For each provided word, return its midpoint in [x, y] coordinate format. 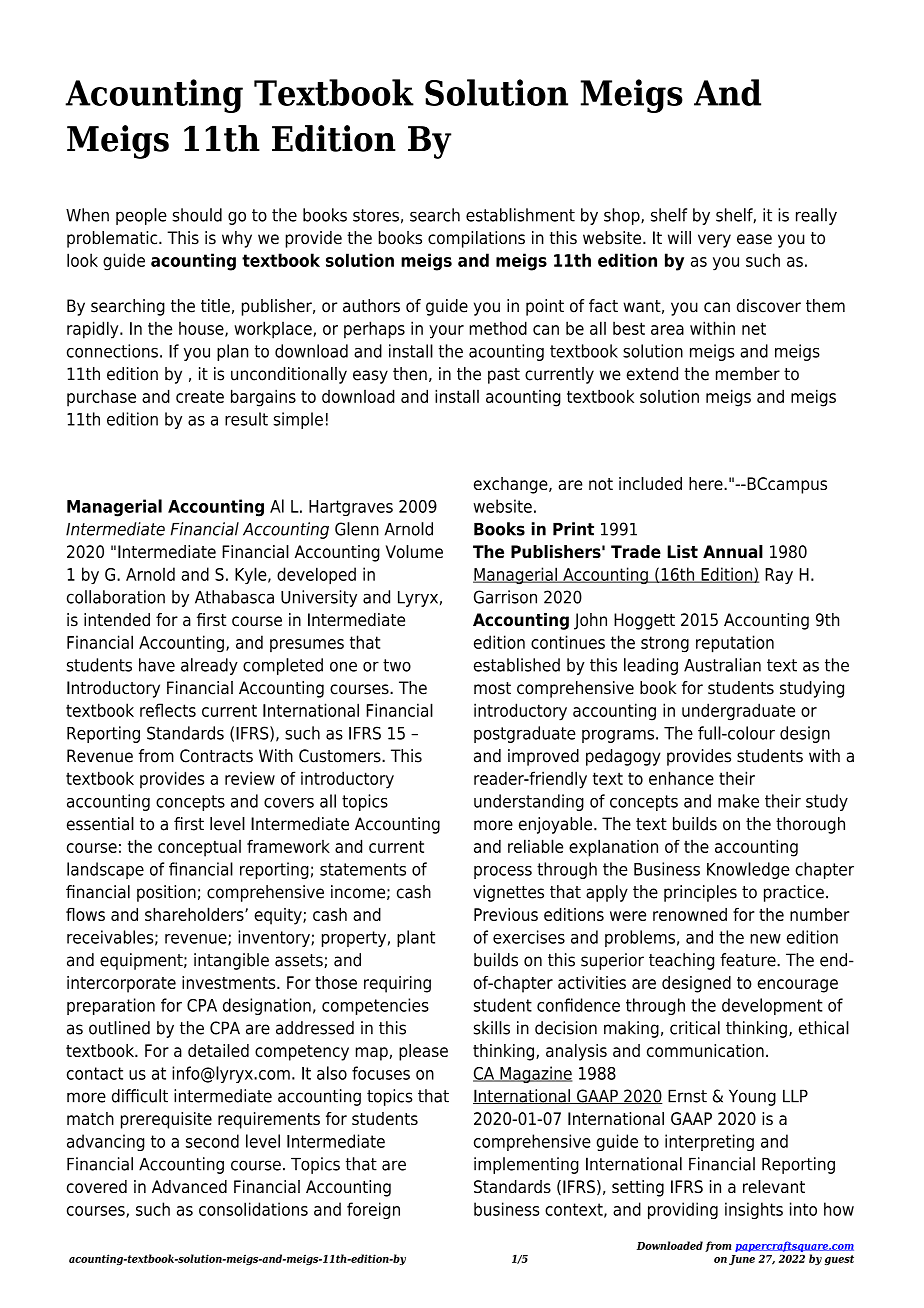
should [197, 215]
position [166, 893]
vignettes [508, 893]
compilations [476, 239]
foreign [373, 1210]
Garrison [505, 597]
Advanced [189, 1186]
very [714, 241]
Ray [779, 576]
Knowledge [748, 870]
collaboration [116, 597]
